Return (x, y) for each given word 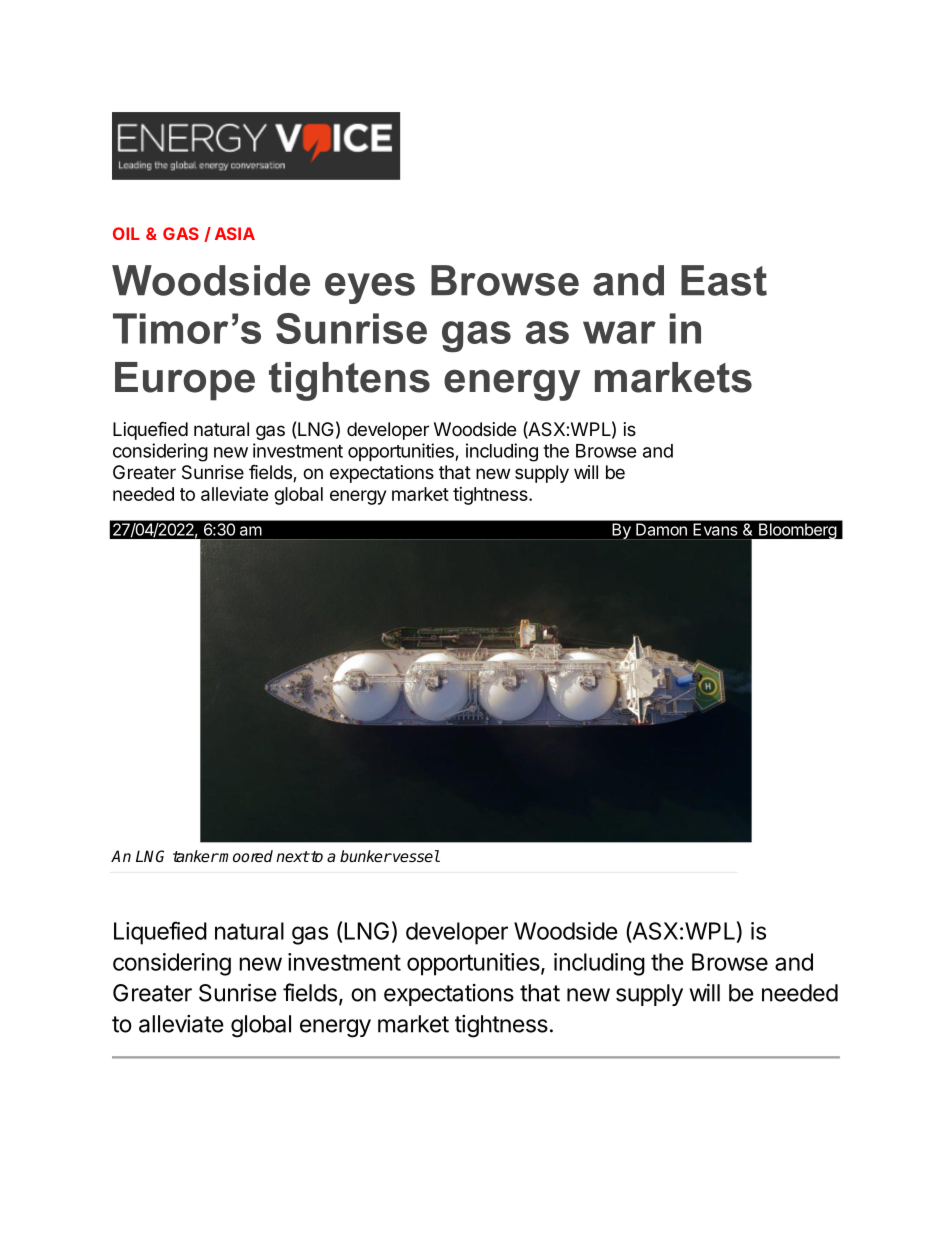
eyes (370, 288)
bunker (366, 856)
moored (245, 856)
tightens (349, 381)
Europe (185, 381)
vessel (415, 856)
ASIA (235, 233)
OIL (126, 233)
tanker (196, 856)
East (724, 280)
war (619, 332)
